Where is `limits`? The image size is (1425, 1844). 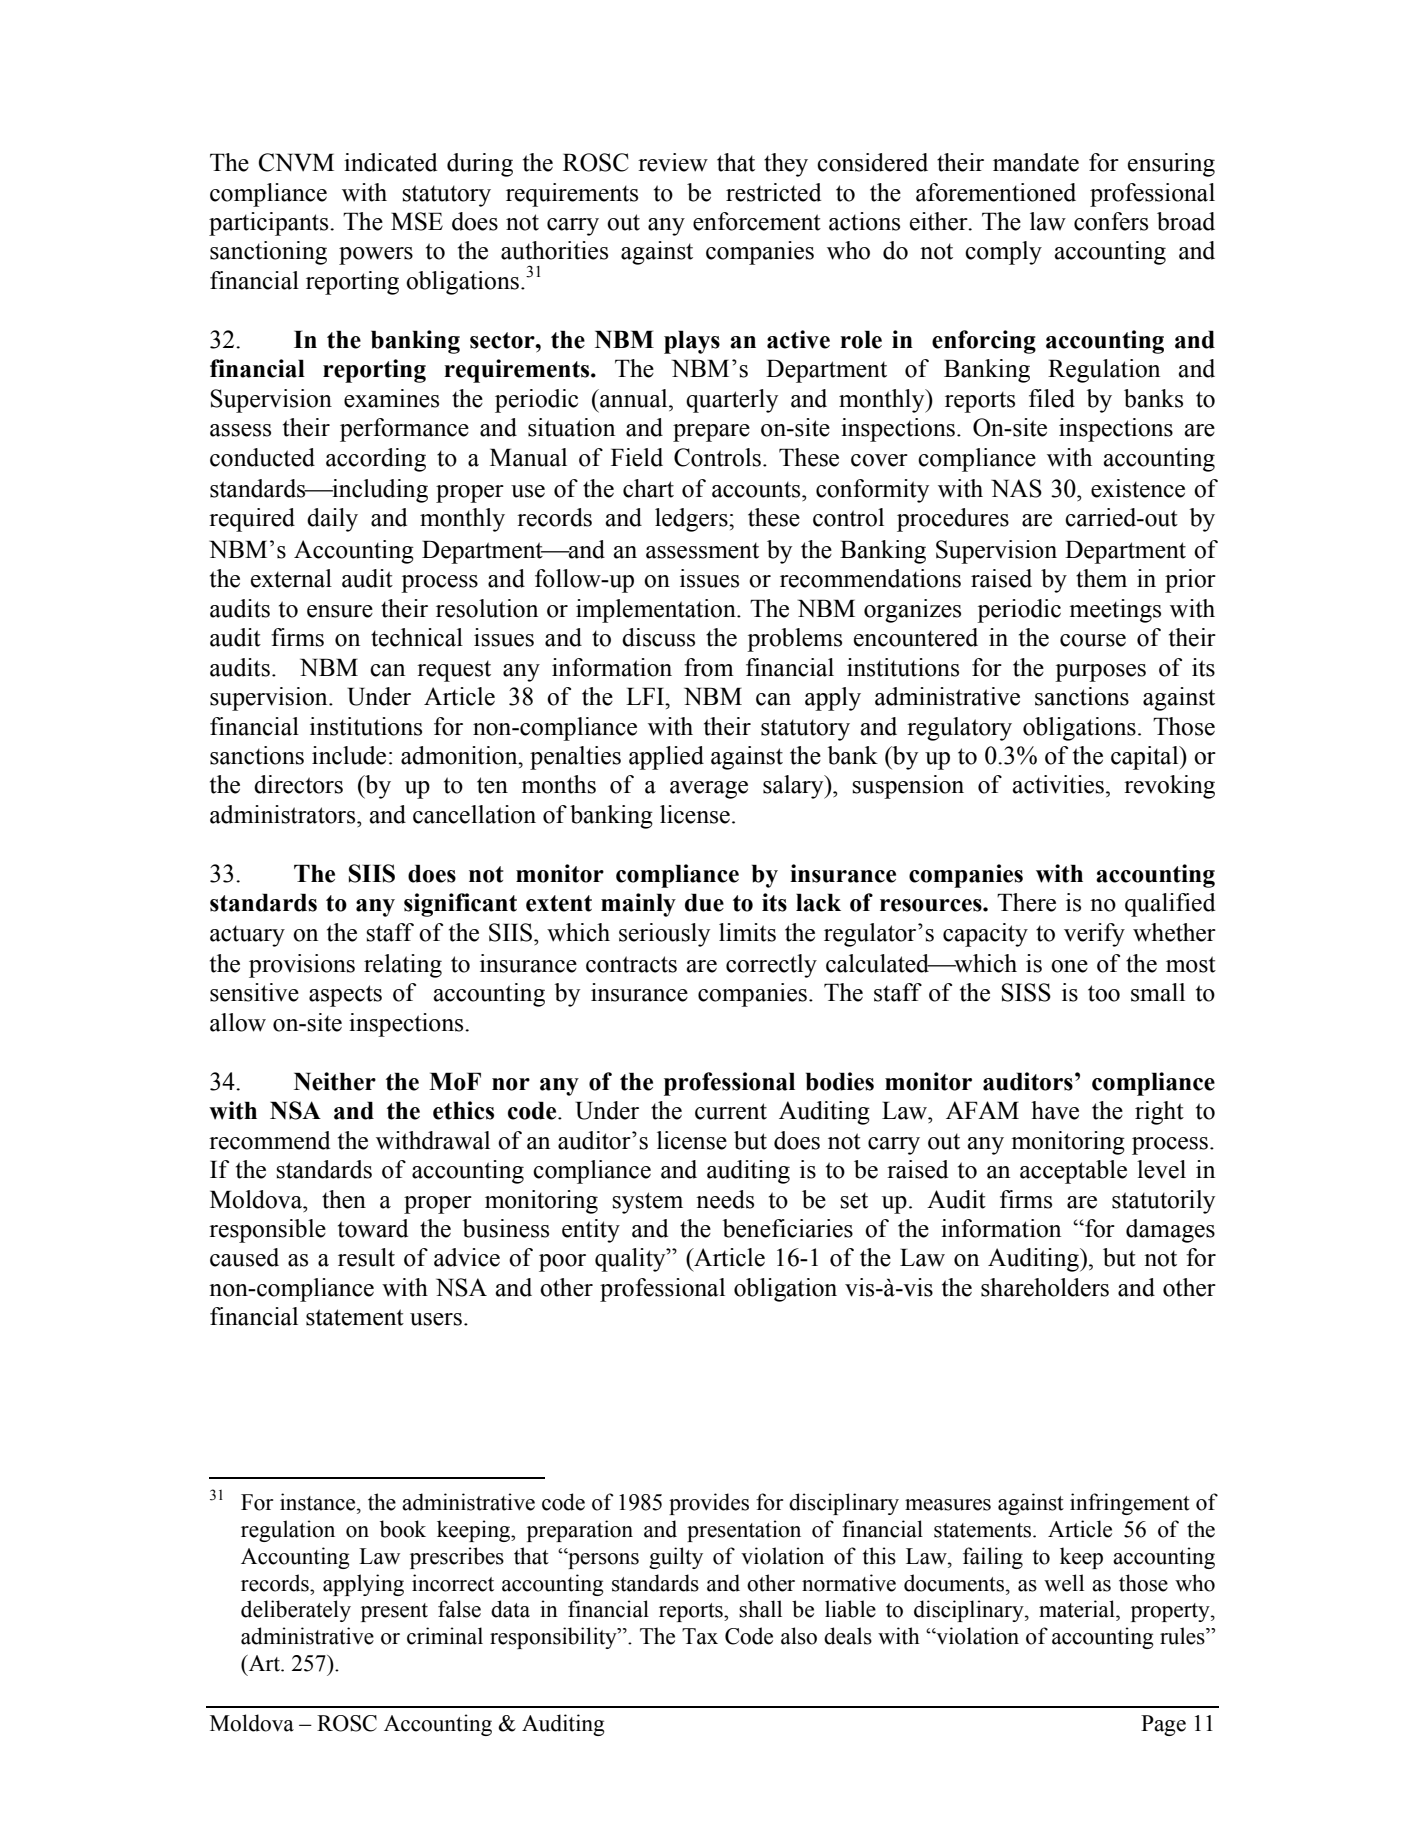 limits is located at coordinates (747, 932).
